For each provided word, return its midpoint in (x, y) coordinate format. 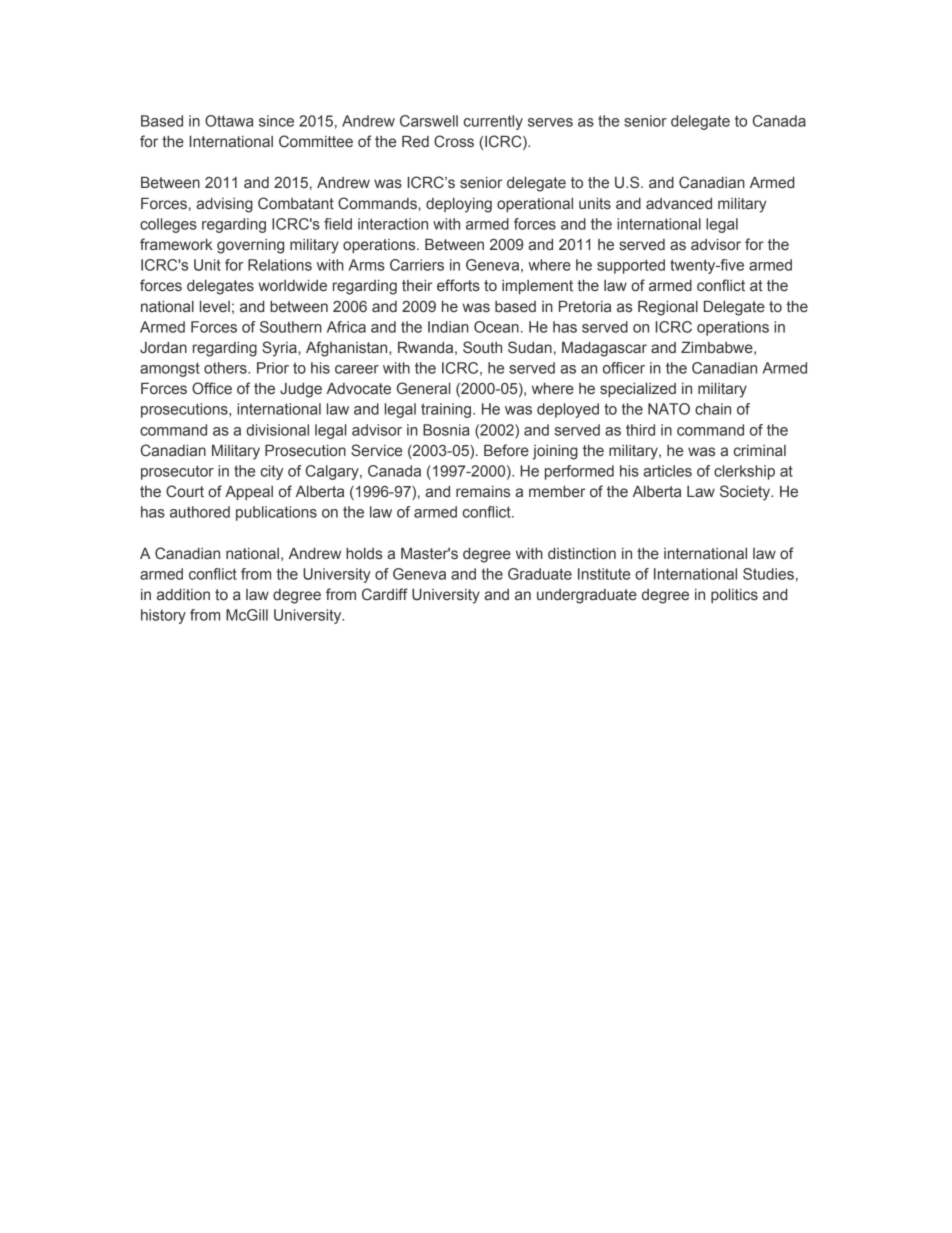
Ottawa (229, 121)
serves (550, 122)
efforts (458, 285)
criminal (760, 450)
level (215, 307)
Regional (668, 308)
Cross (454, 141)
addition (183, 594)
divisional (277, 430)
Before (506, 450)
